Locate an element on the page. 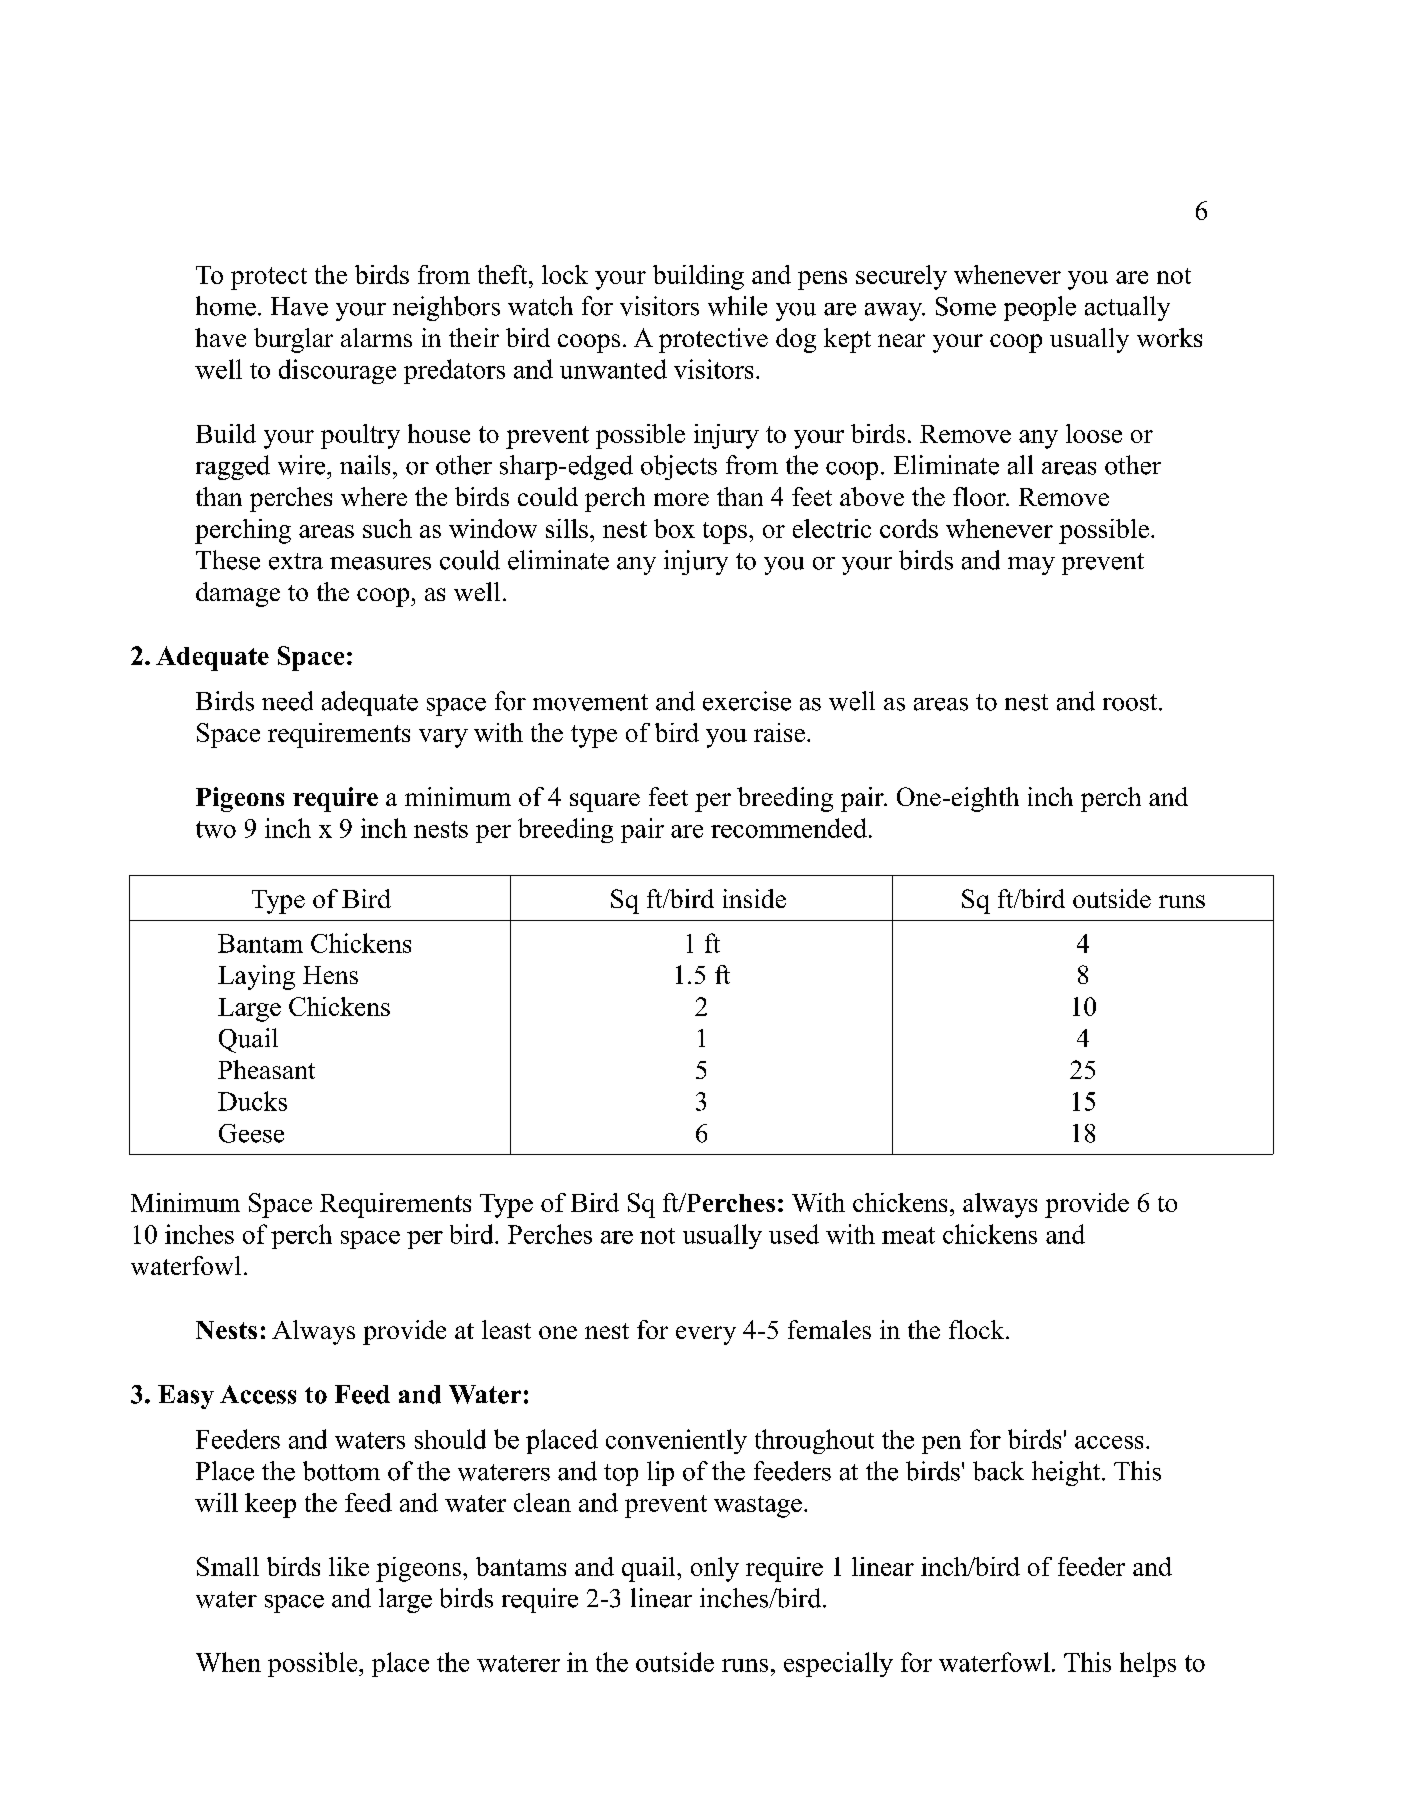 This page has height=1815, width=1403. burglar is located at coordinates (293, 340).
